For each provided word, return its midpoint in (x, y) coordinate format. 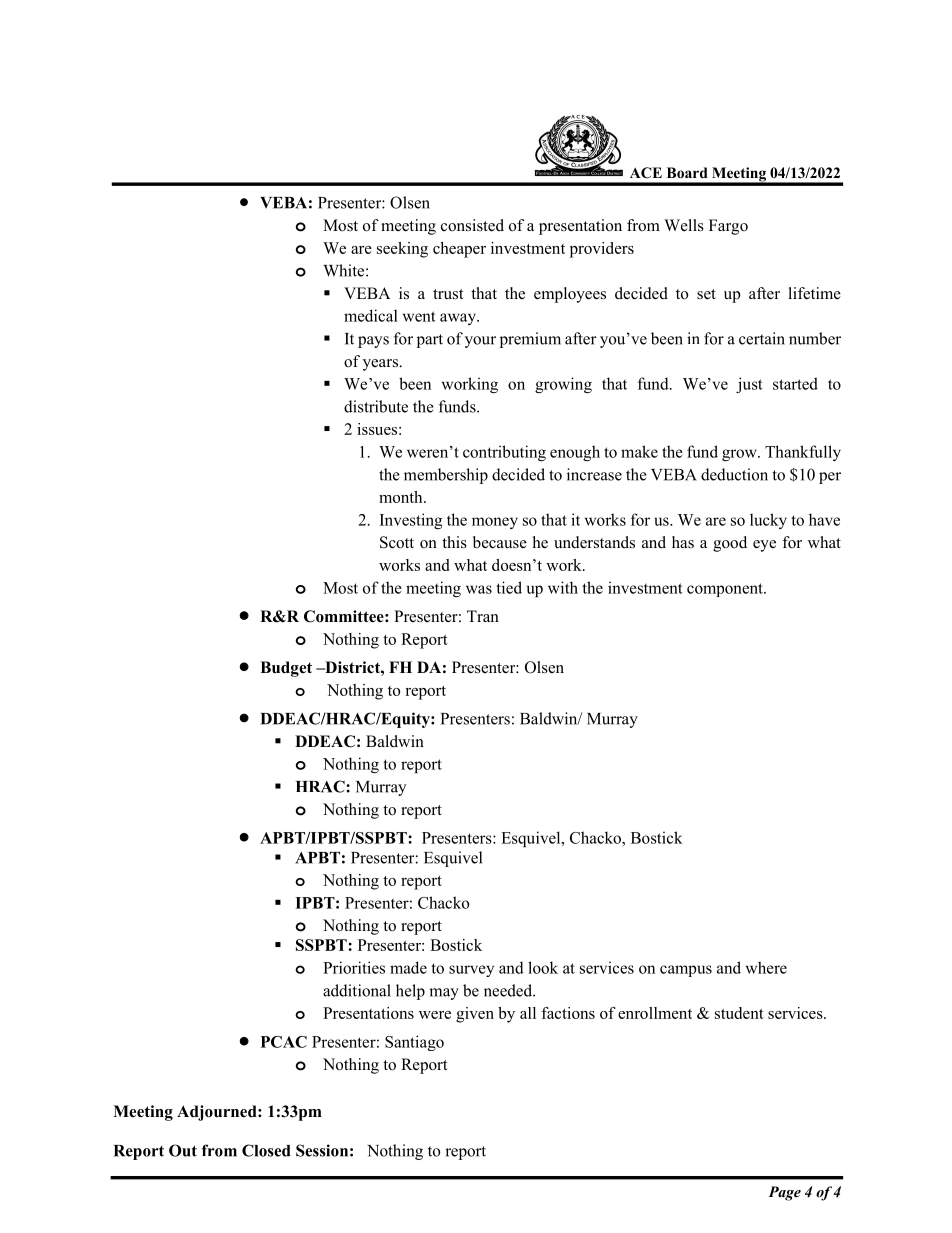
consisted (472, 225)
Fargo (728, 227)
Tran (483, 616)
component (726, 590)
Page (784, 1193)
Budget (286, 669)
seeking (402, 250)
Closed (266, 1150)
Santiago (414, 1043)
